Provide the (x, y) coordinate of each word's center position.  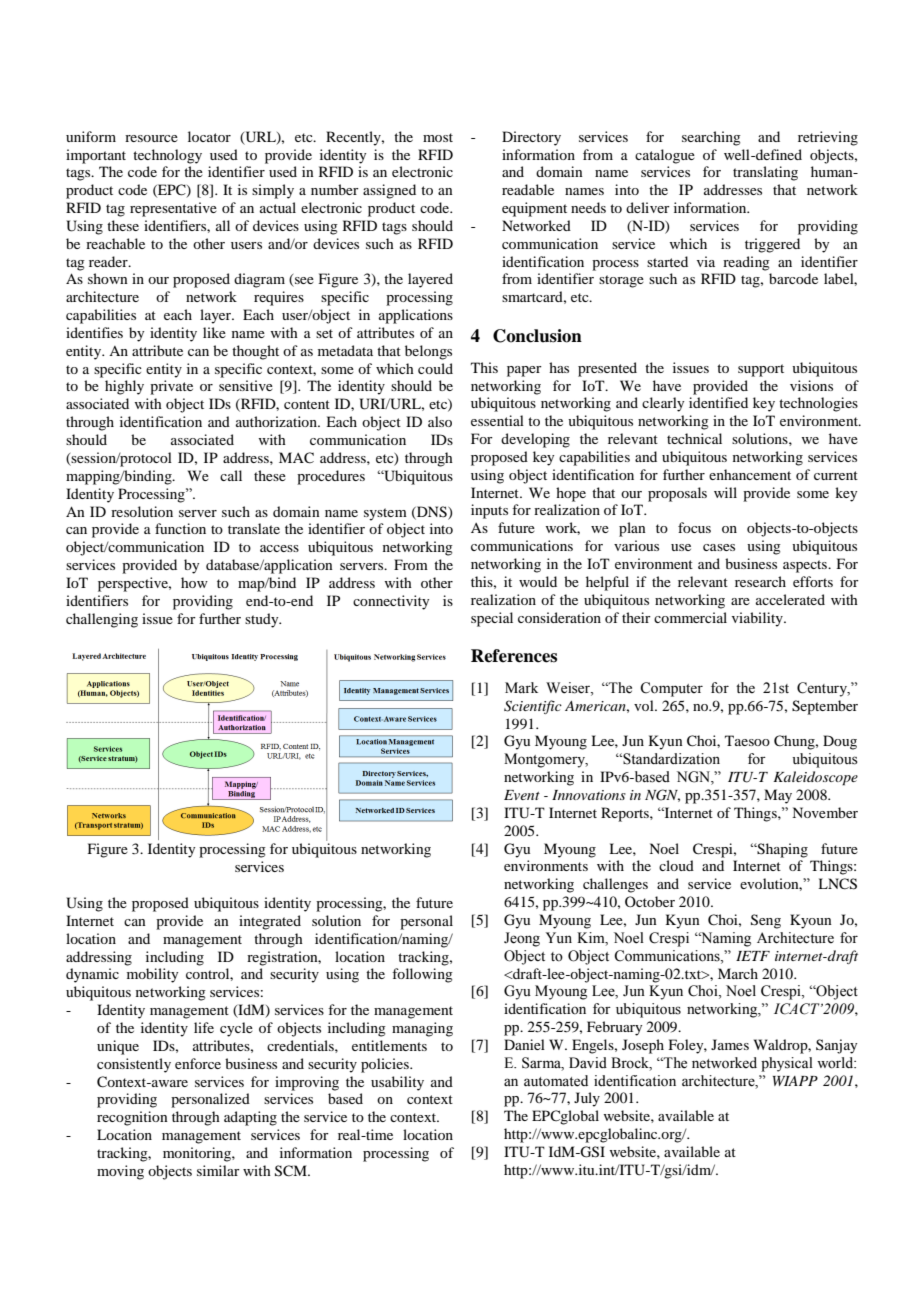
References (514, 656)
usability (397, 1083)
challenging (102, 620)
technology (167, 156)
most (438, 137)
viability (758, 619)
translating (765, 173)
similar (218, 1170)
